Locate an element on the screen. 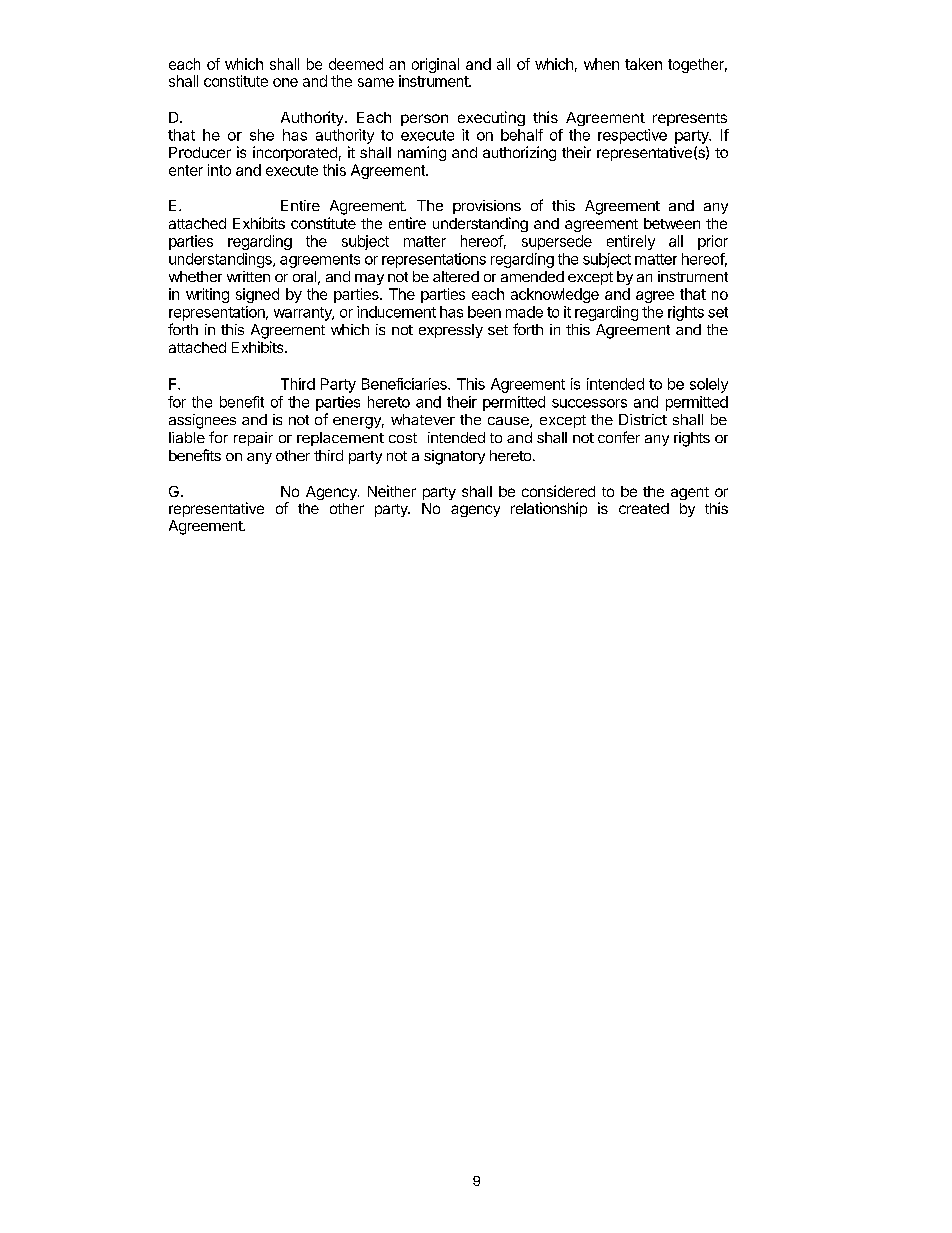 This screenshot has width=952, height=1233. original is located at coordinates (435, 65).
